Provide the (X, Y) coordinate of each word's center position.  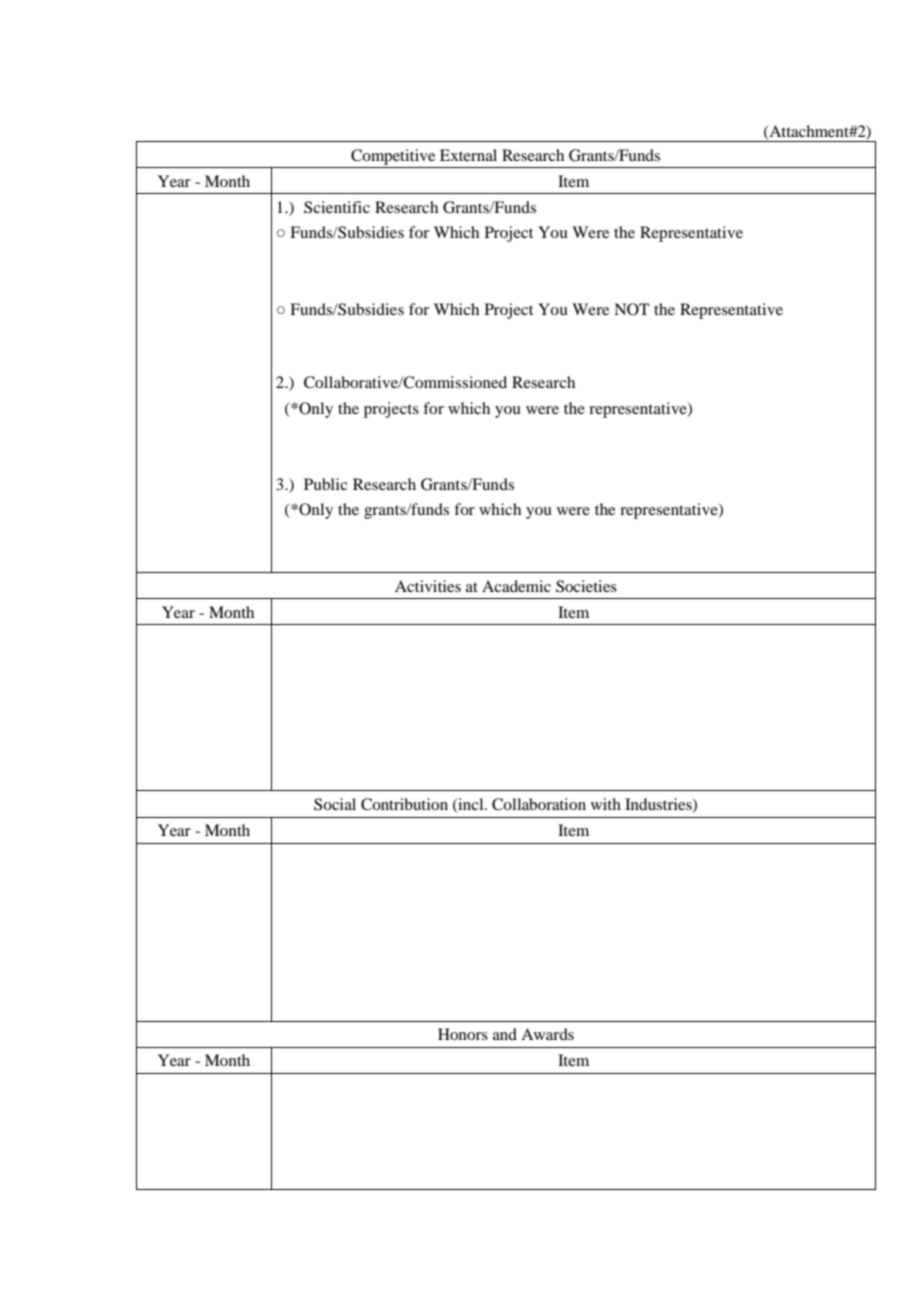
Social (335, 804)
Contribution (404, 804)
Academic (516, 586)
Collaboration (539, 804)
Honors (463, 1034)
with (606, 804)
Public (325, 484)
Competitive (393, 157)
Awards (547, 1034)
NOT (632, 309)
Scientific (337, 207)
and (505, 1034)
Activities (428, 586)
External (468, 155)
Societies (586, 586)
